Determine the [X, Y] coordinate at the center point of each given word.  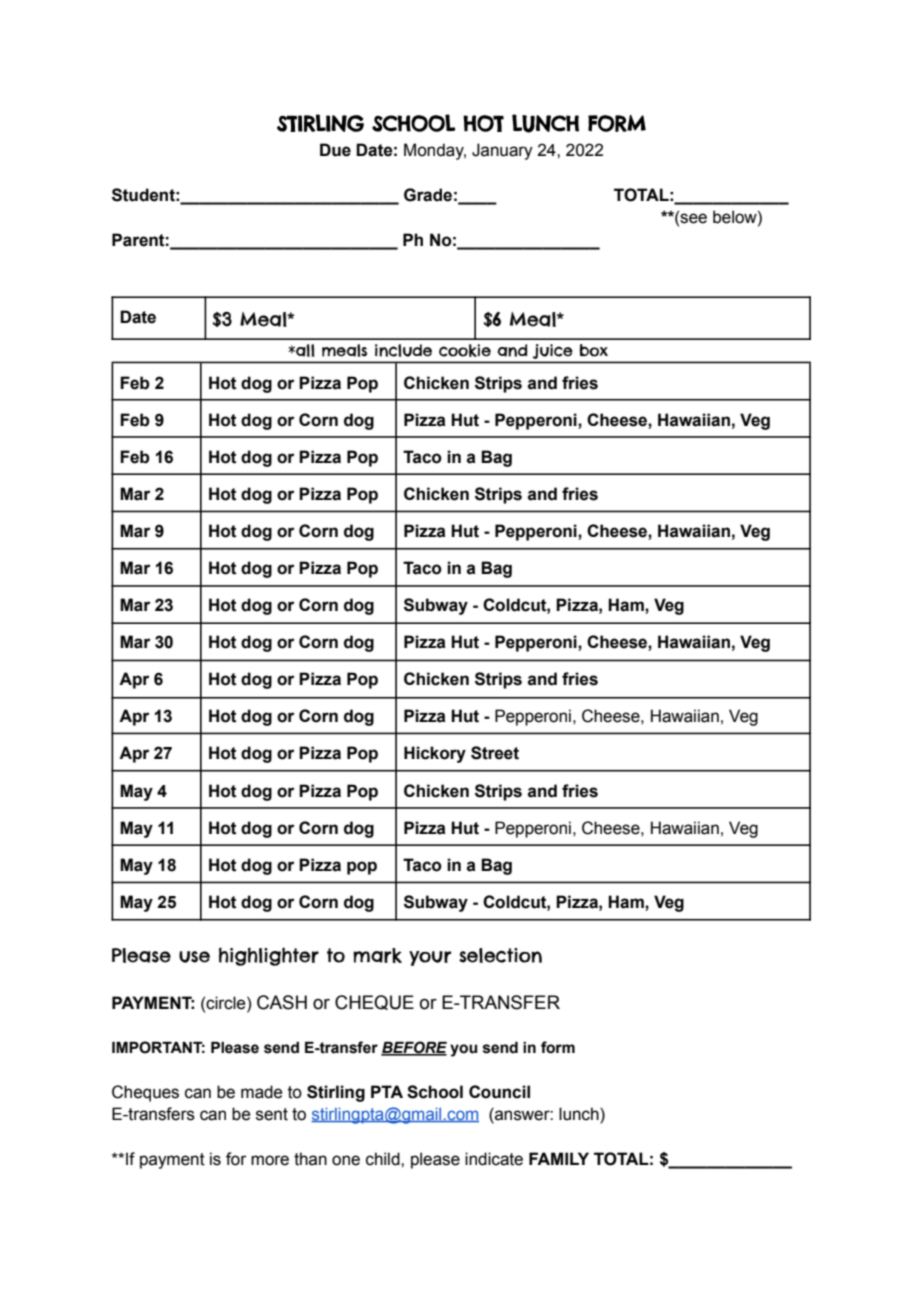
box [594, 350]
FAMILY [559, 1158]
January [502, 151]
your [430, 958]
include [403, 350]
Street [495, 753]
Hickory [435, 754]
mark [377, 955]
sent [272, 1114]
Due [335, 150]
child [384, 1159]
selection [500, 955]
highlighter [269, 956]
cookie [465, 350]
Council [499, 1092]
